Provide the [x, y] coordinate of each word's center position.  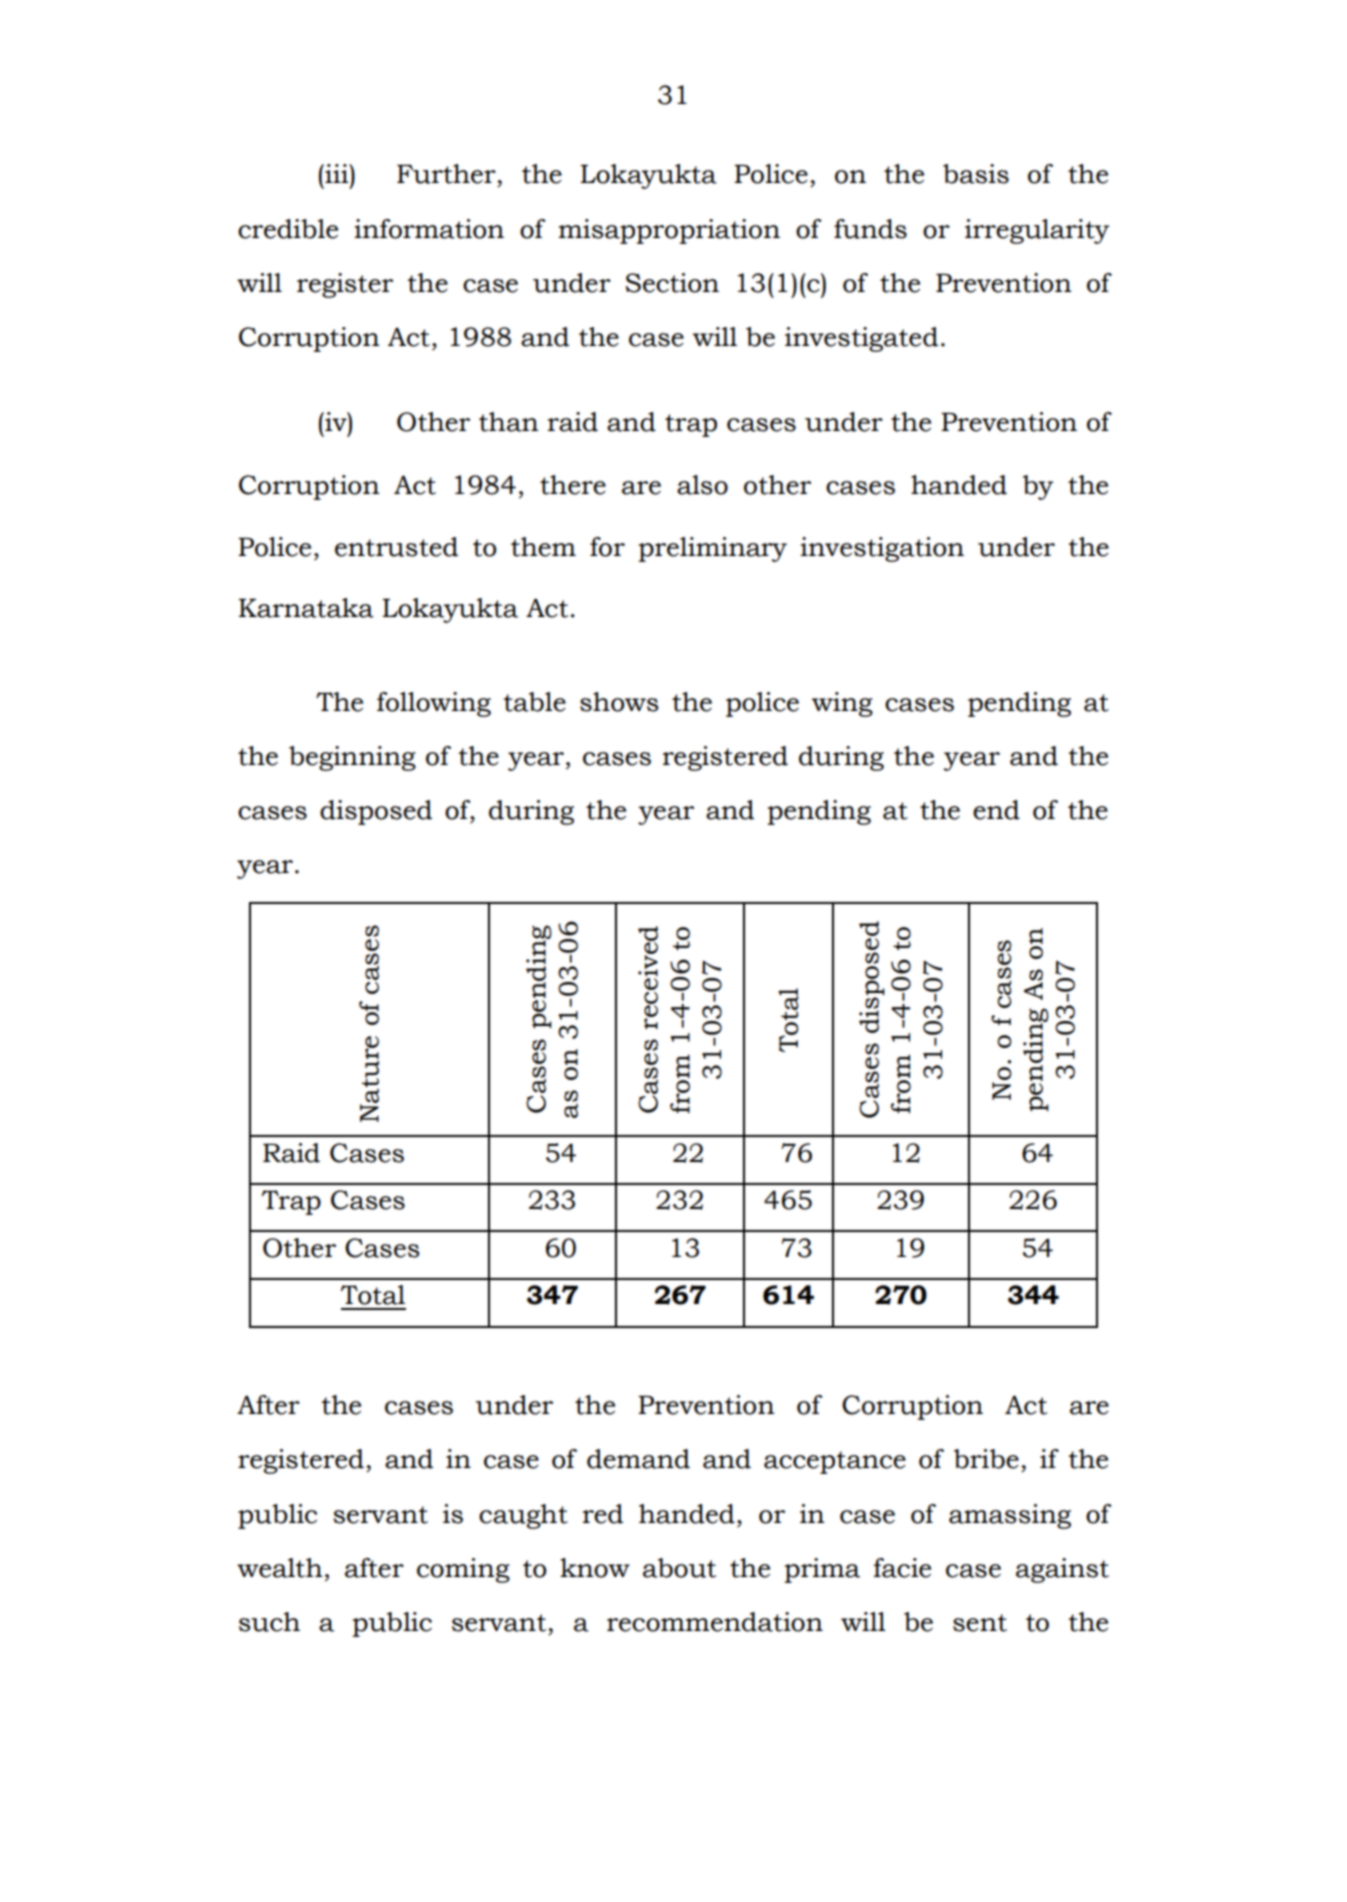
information [429, 229]
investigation [882, 549]
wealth [280, 1568]
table [534, 702]
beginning [352, 758]
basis [976, 174]
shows [619, 702]
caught [523, 1516]
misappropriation [669, 231]
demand [638, 1459]
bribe [986, 1459]
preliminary [712, 549]
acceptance [835, 1462]
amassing [1010, 1516]
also [702, 485]
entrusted [396, 547]
